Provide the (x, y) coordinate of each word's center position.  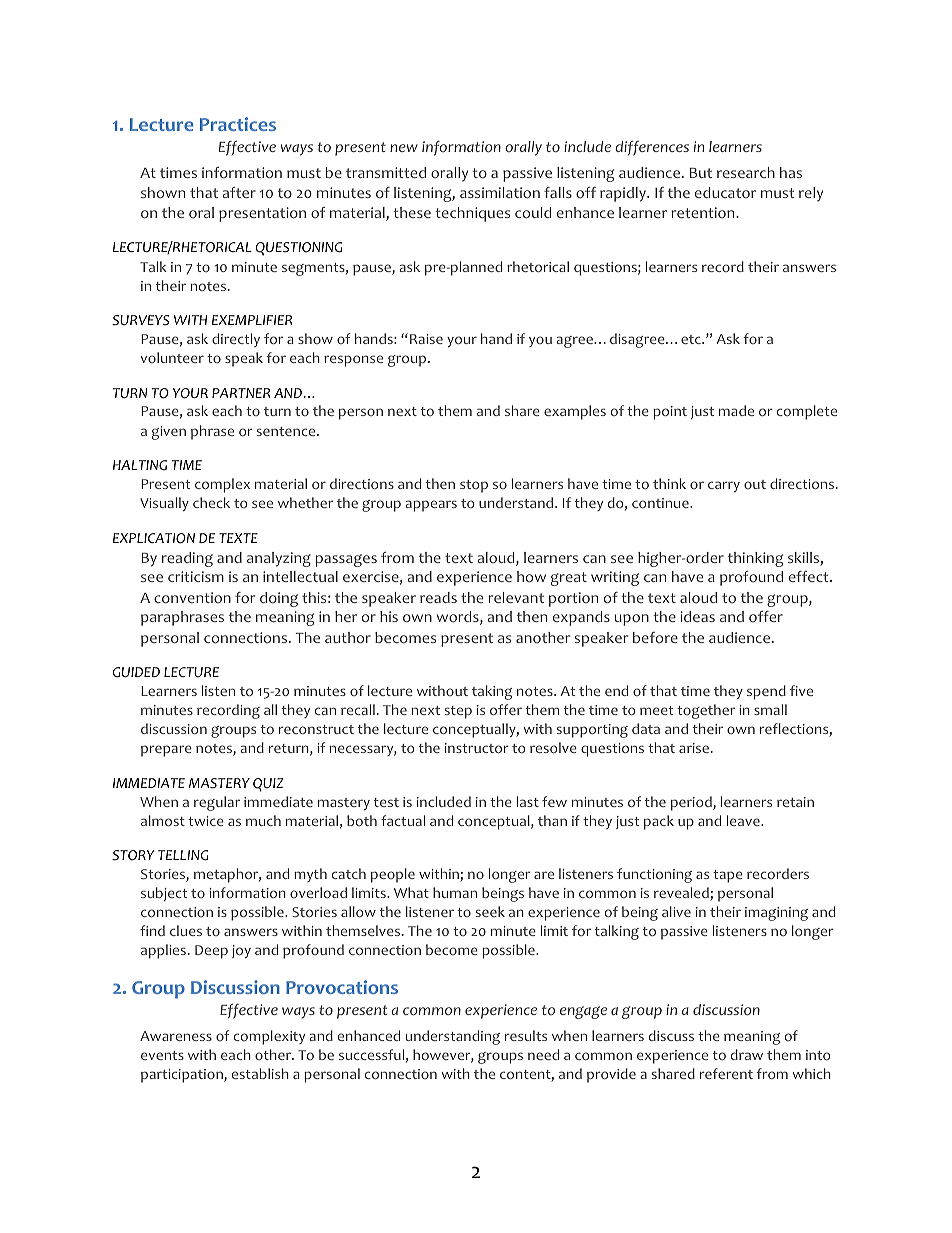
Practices (238, 124)
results (526, 1035)
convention (192, 598)
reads (438, 597)
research (746, 172)
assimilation (500, 193)
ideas (697, 616)
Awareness (176, 1036)
